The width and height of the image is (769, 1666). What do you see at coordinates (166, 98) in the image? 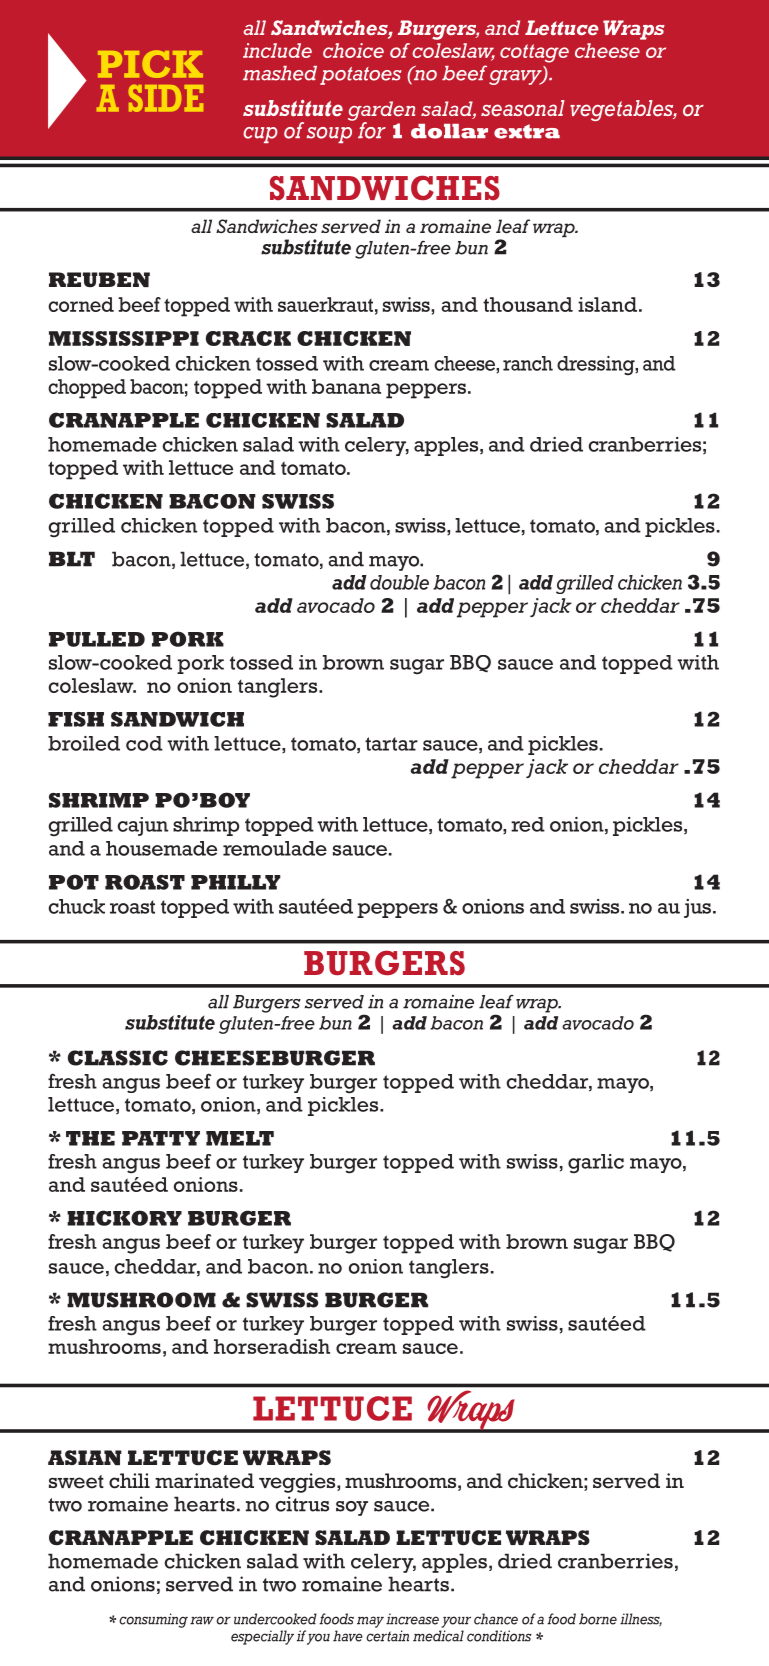
I see `SIDE` at bounding box center [166, 98].
